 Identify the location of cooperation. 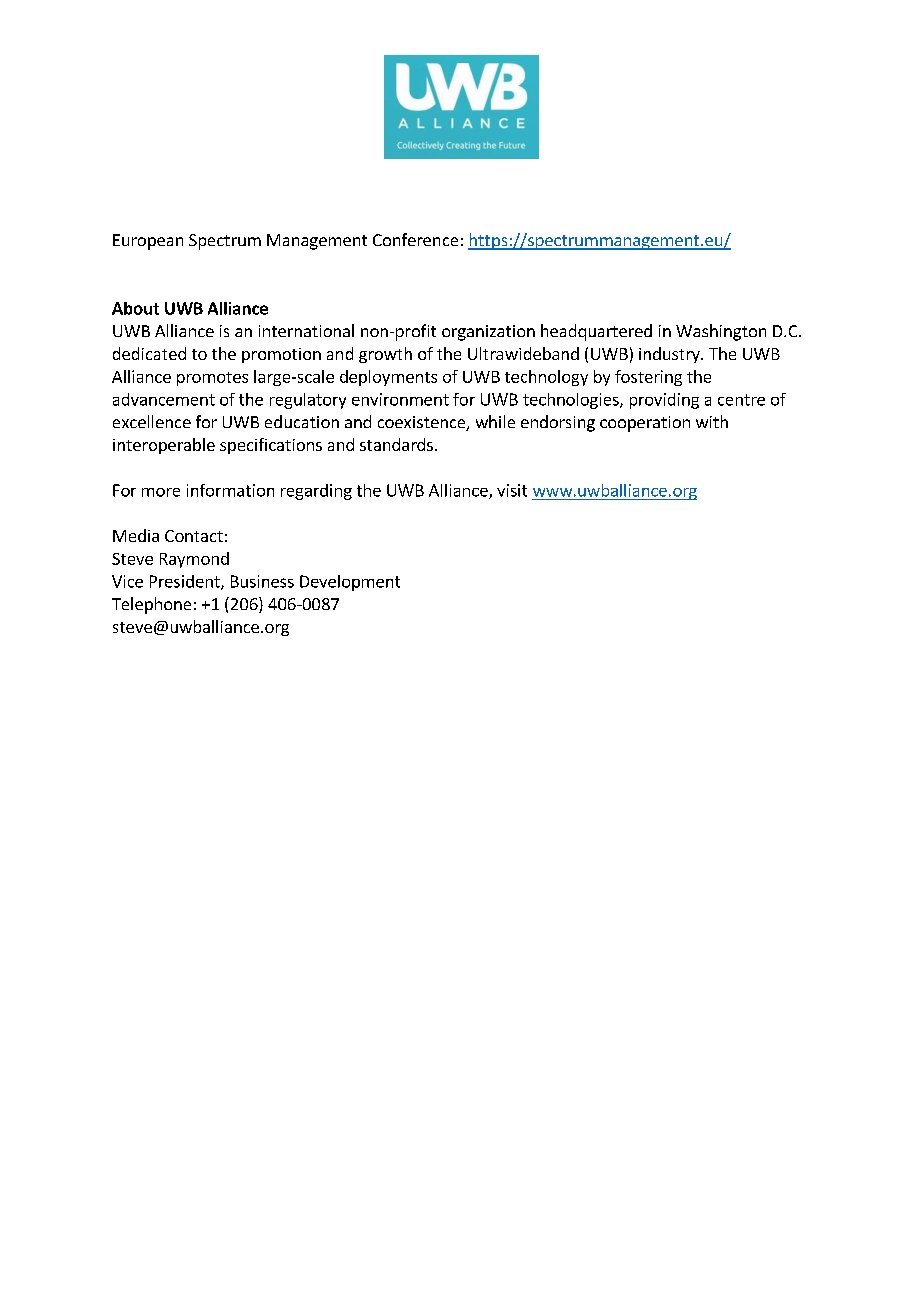
(645, 424).
